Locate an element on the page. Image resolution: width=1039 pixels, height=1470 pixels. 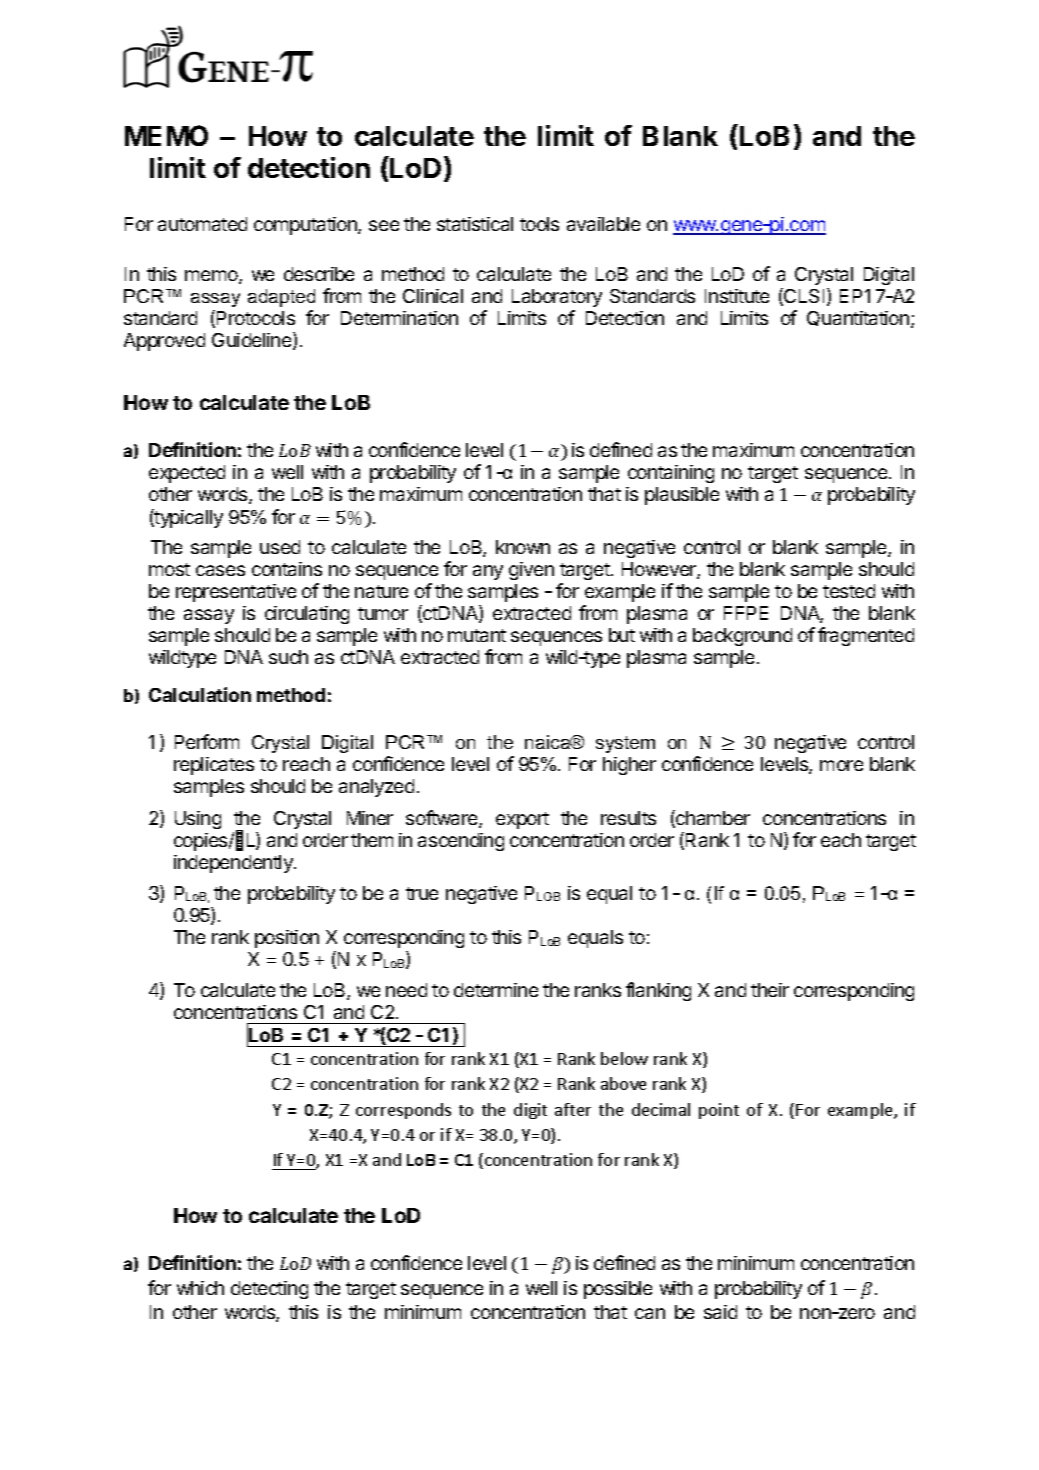
background is located at coordinates (742, 637).
